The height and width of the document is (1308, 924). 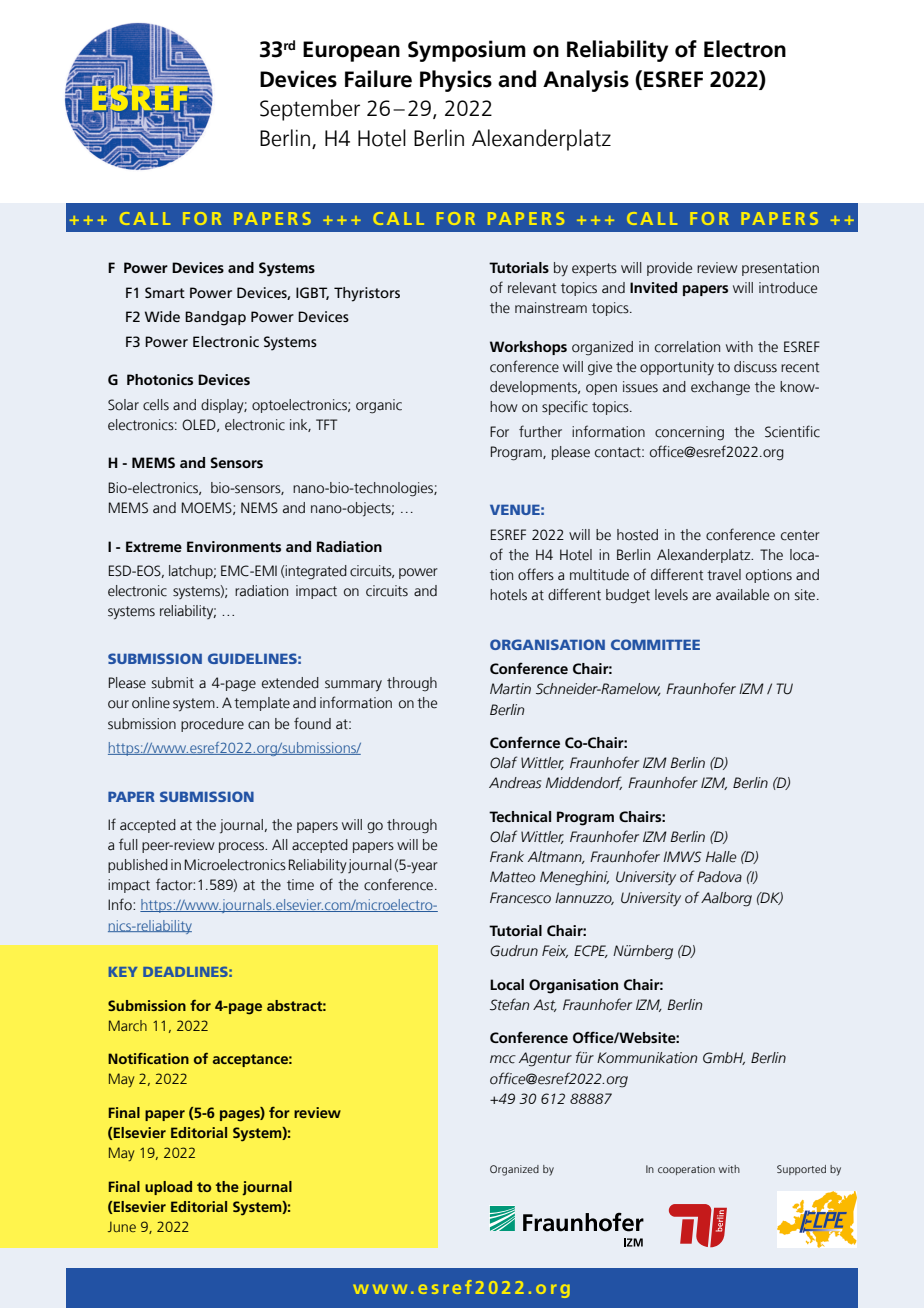 What do you see at coordinates (456, 81) in the document?
I see `Physics` at bounding box center [456, 81].
